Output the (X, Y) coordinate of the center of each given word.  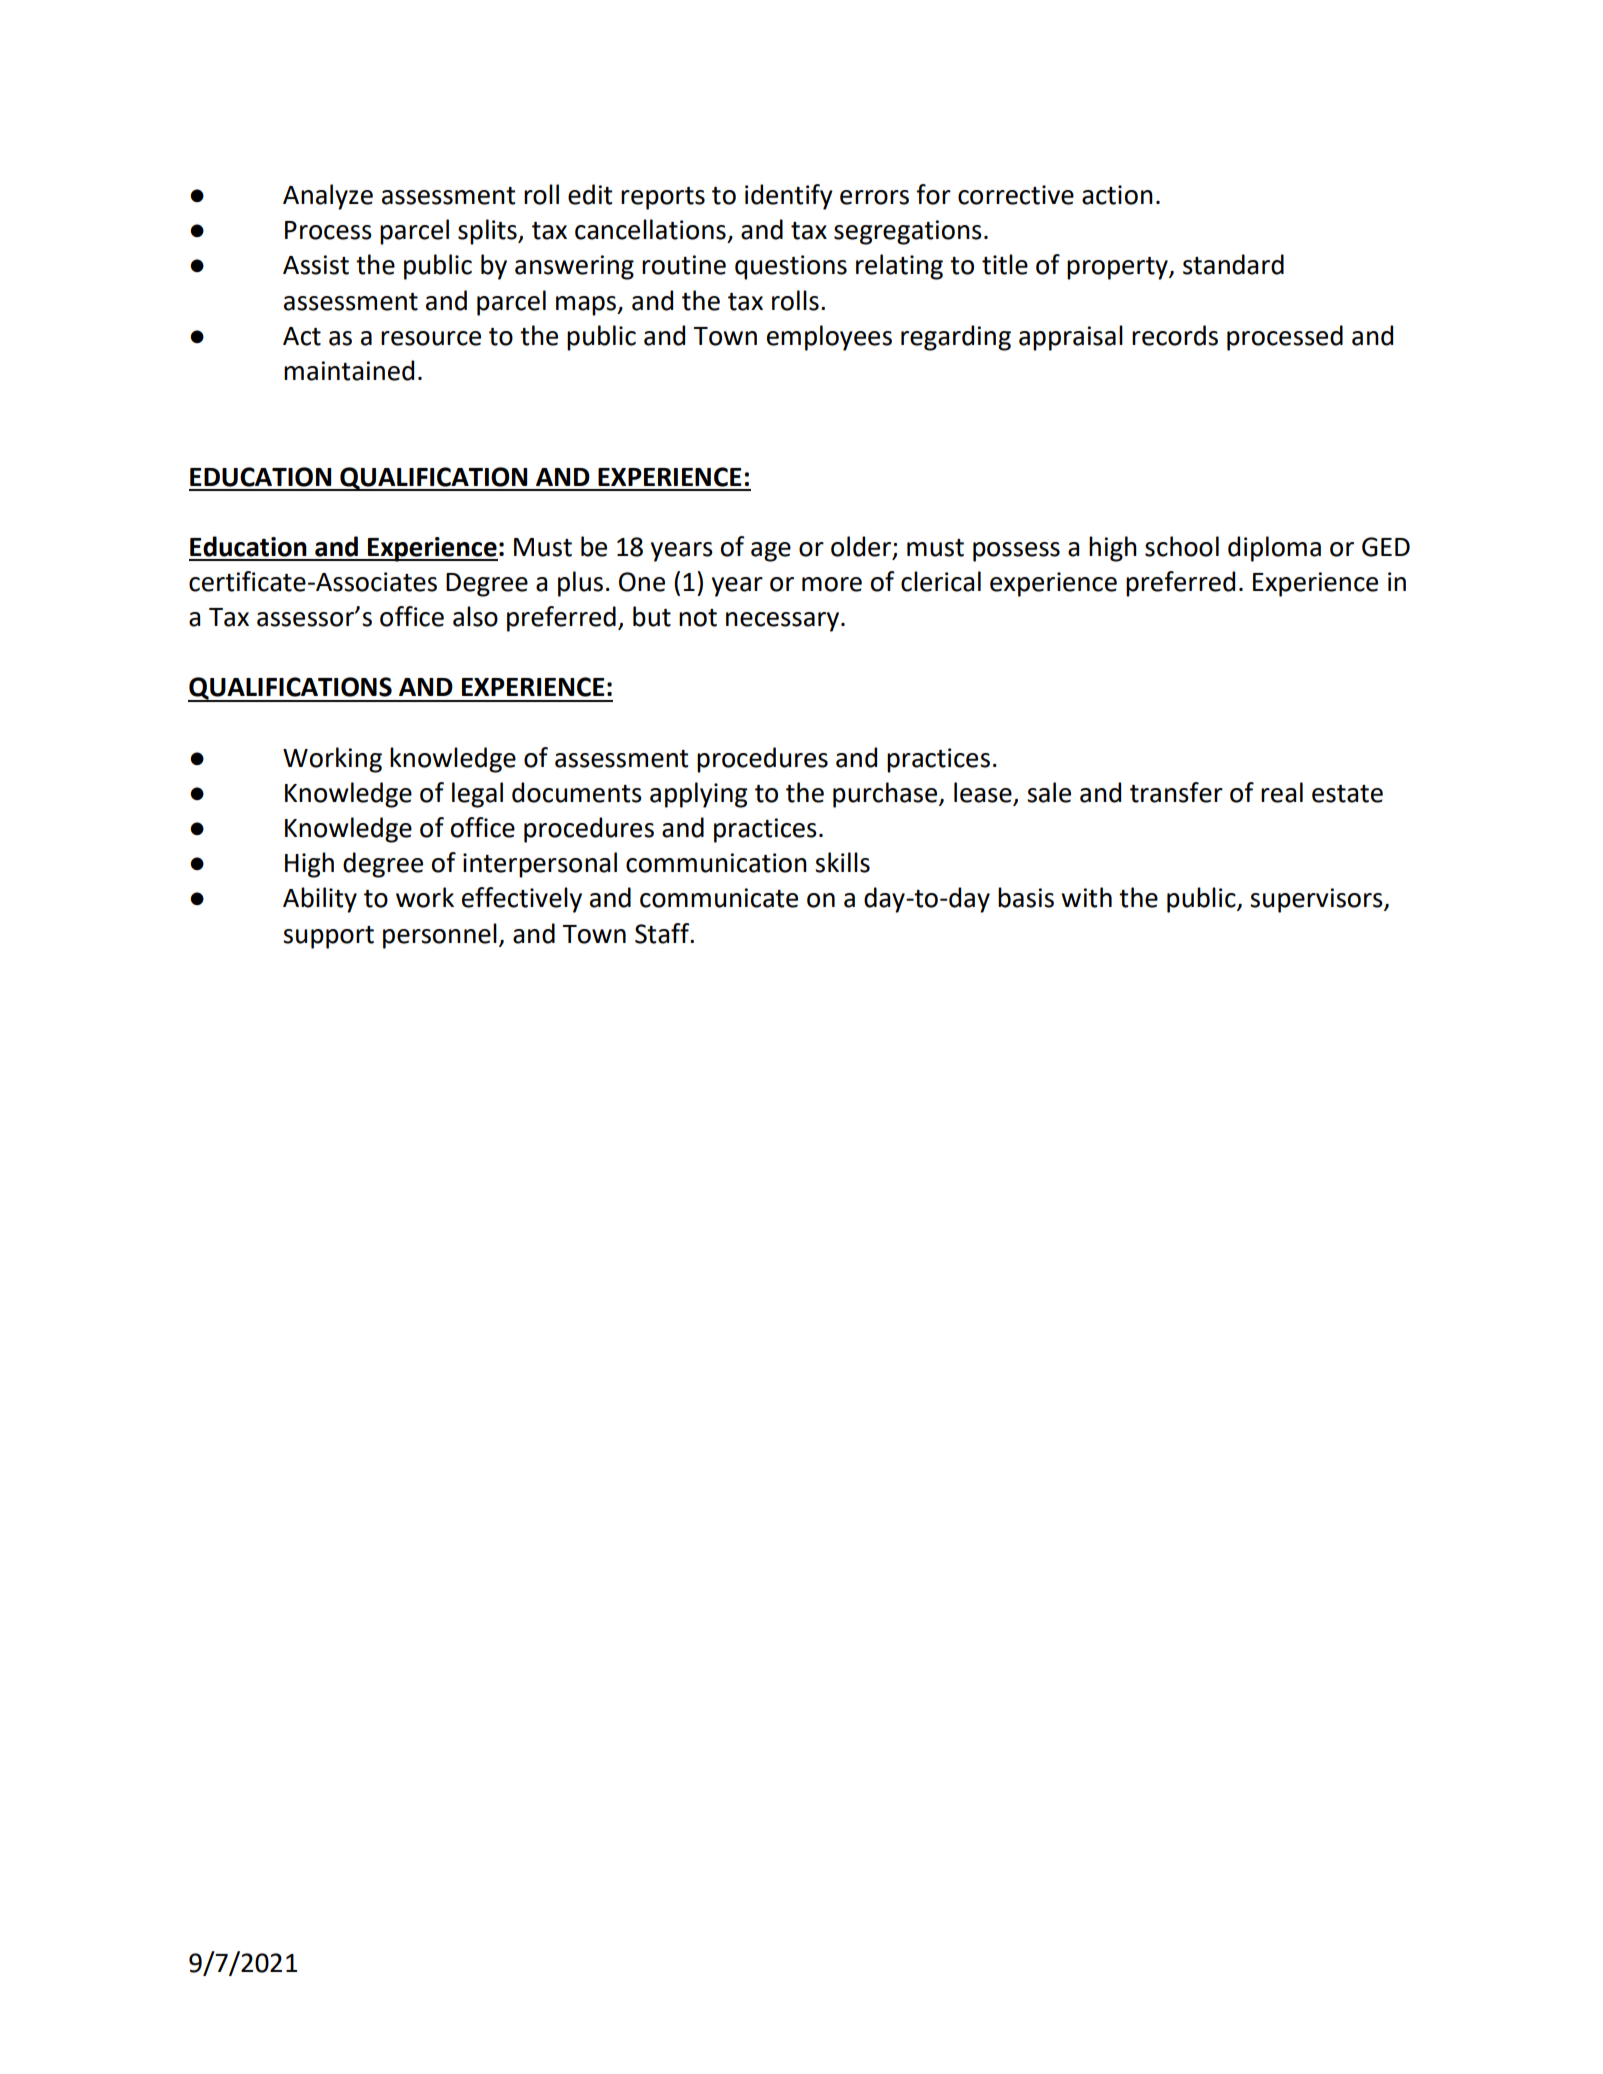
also (475, 616)
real (1282, 792)
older (862, 547)
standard (1233, 264)
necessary (784, 622)
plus (580, 584)
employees (829, 338)
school (1182, 546)
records (1175, 335)
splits (488, 232)
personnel (440, 936)
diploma (1274, 549)
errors (874, 197)
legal (477, 795)
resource (431, 338)
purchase (886, 795)
